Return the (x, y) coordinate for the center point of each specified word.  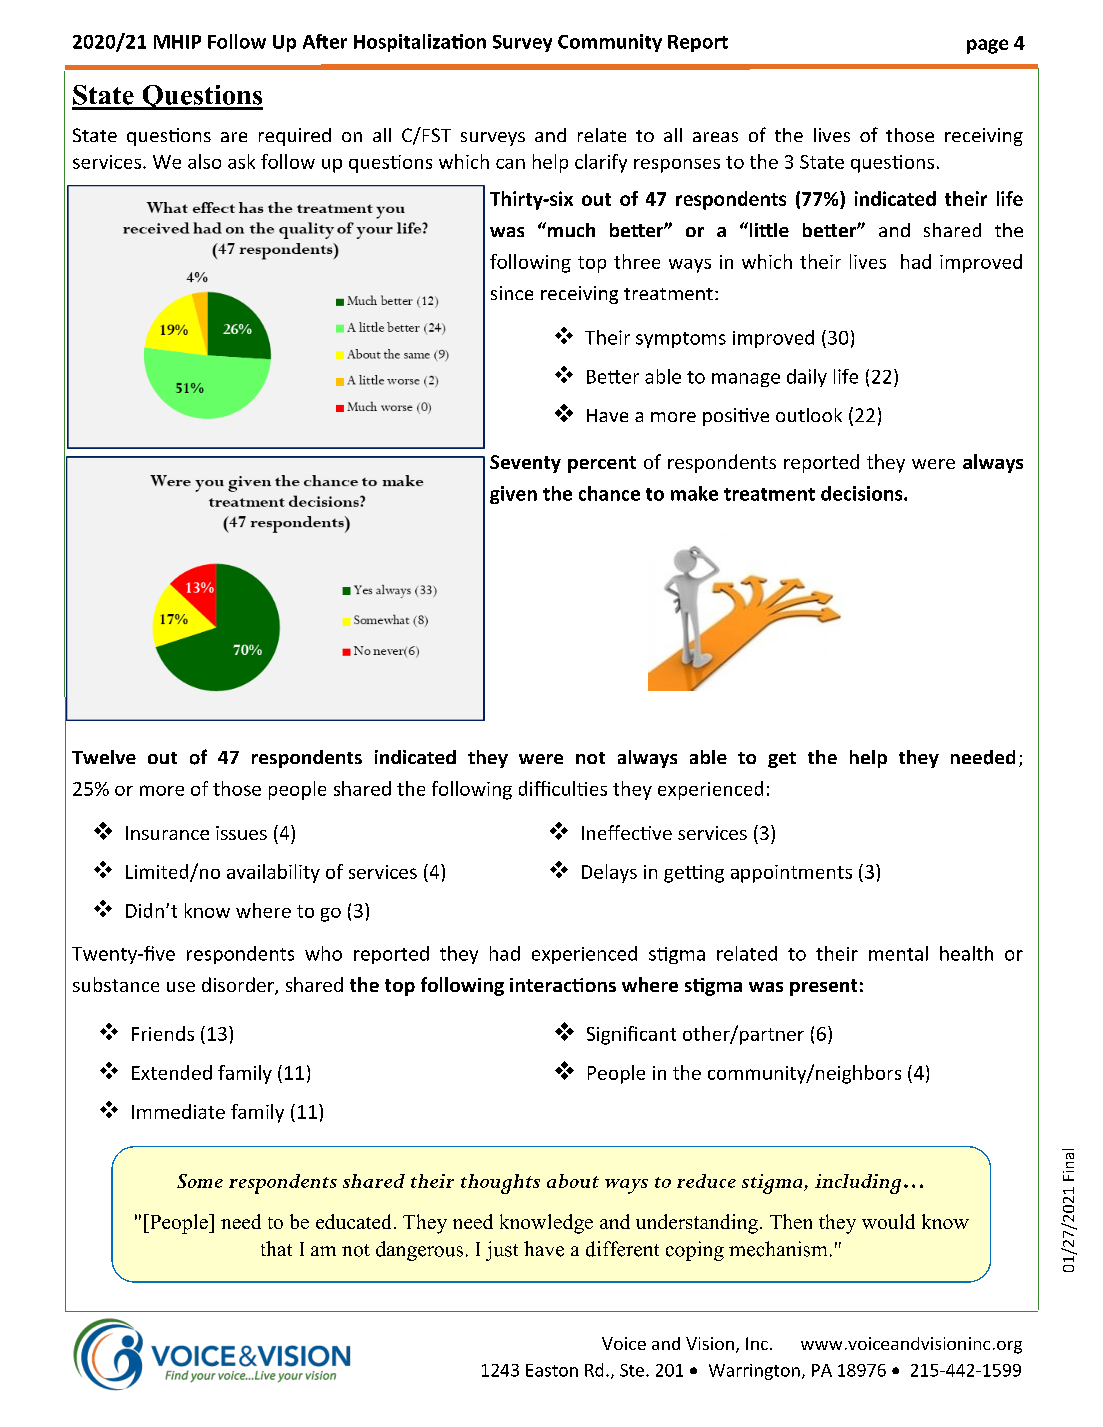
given (513, 495)
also (204, 161)
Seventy (525, 464)
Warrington (754, 1372)
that (276, 1248)
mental (898, 953)
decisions (863, 493)
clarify (601, 163)
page (987, 46)
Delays (609, 873)
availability (273, 873)
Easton (552, 1370)
